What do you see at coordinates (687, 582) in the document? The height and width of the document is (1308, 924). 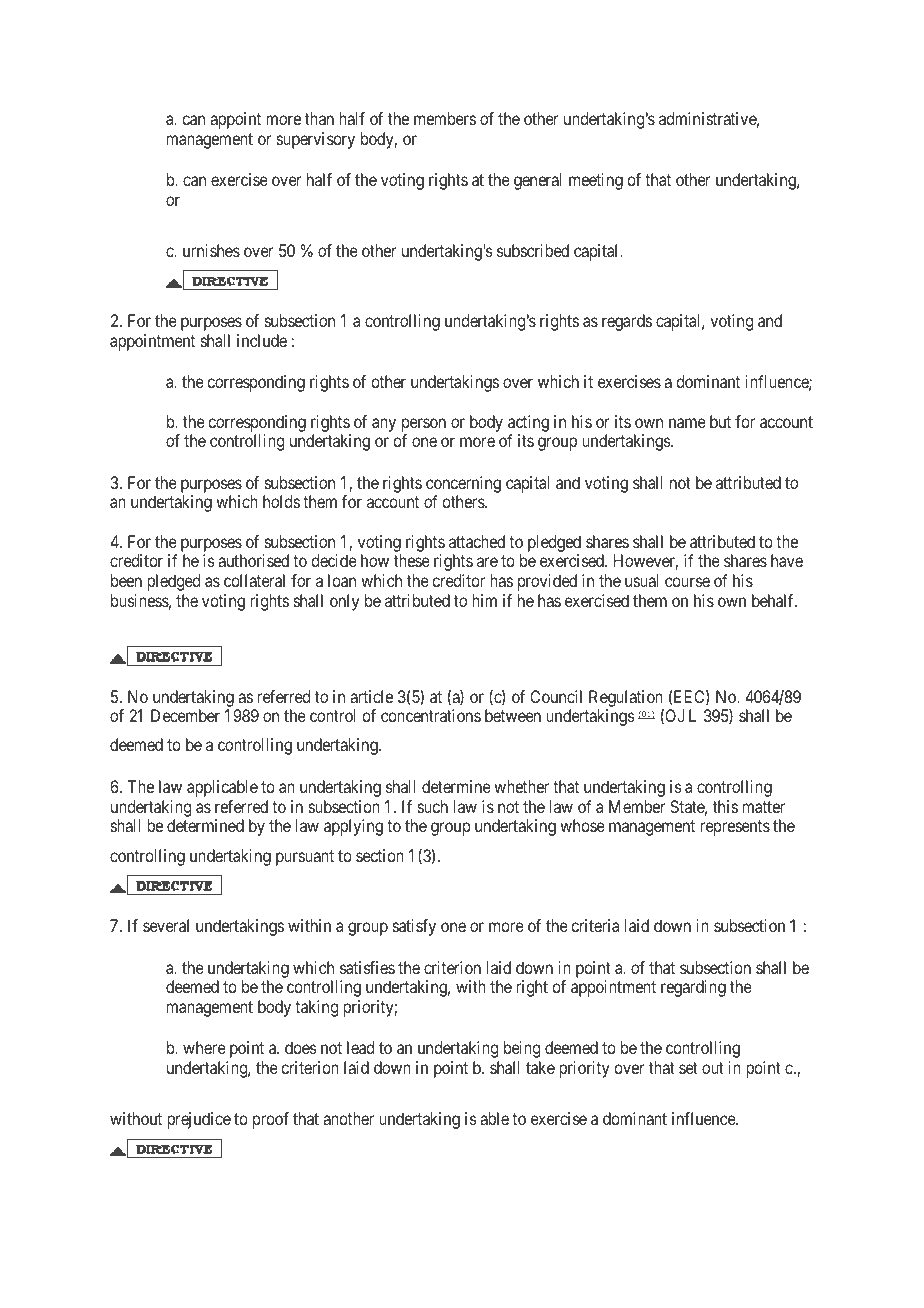 I see `course` at bounding box center [687, 582].
